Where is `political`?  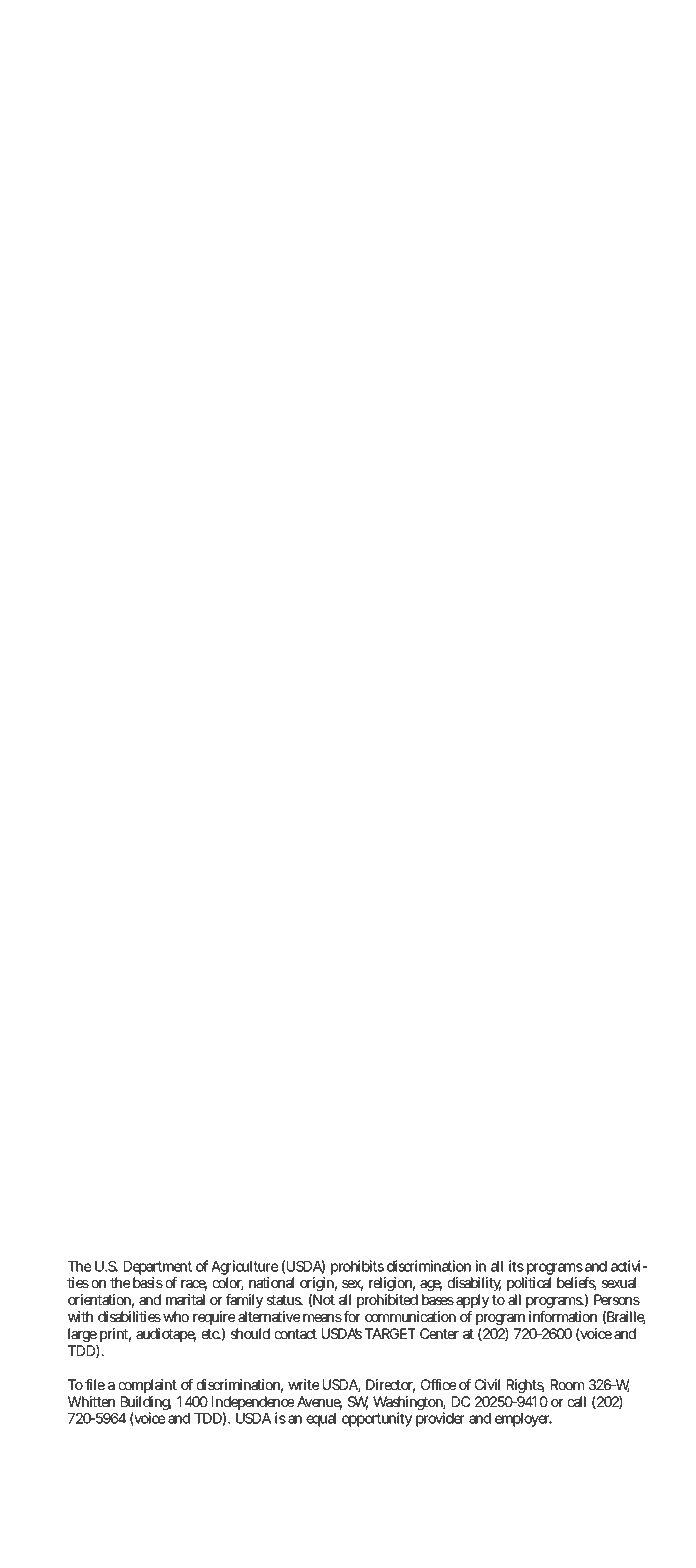
political is located at coordinates (529, 1284).
